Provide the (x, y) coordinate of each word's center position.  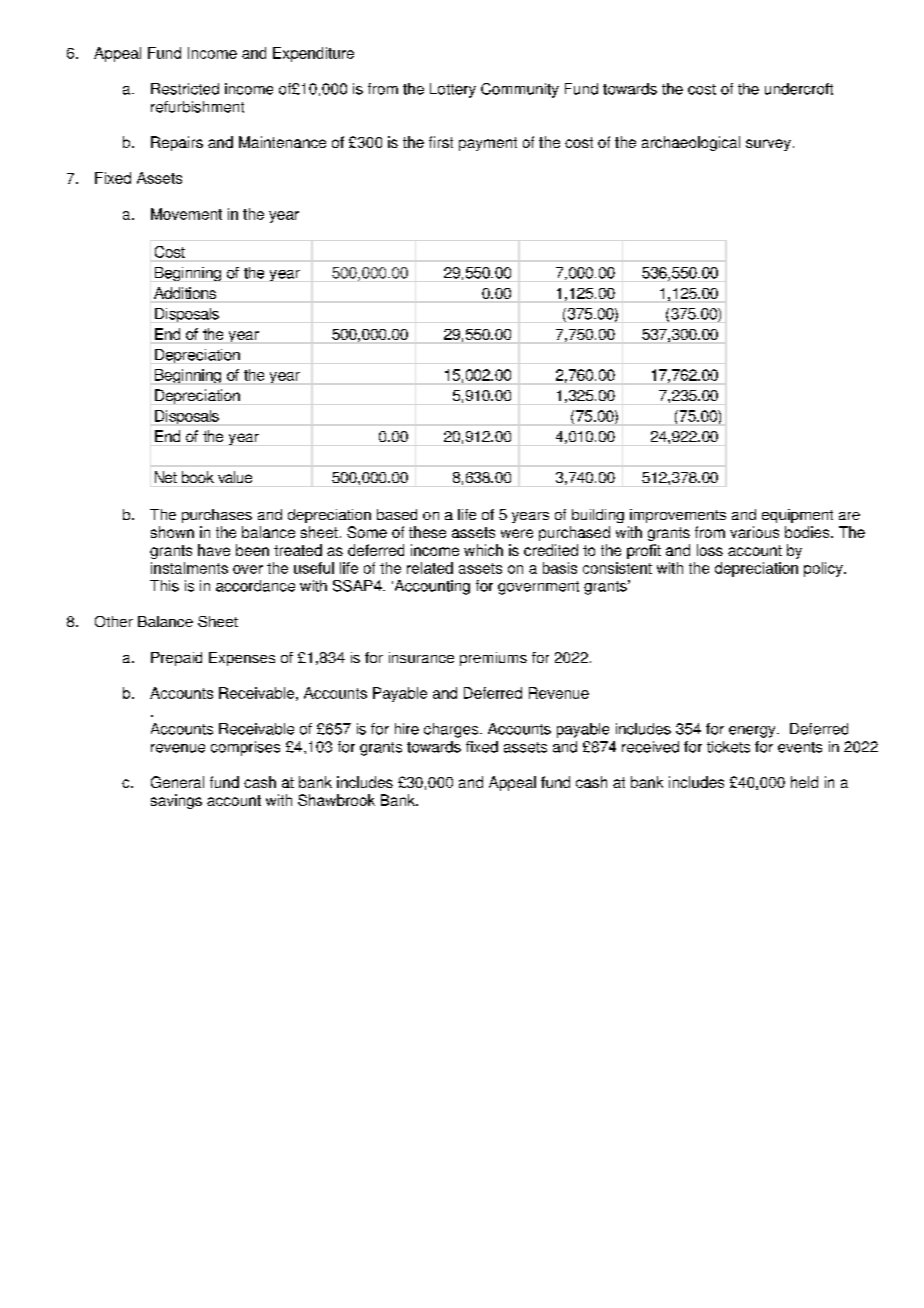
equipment (797, 516)
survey (768, 145)
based (397, 514)
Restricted (185, 89)
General (177, 782)
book (198, 477)
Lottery (453, 90)
